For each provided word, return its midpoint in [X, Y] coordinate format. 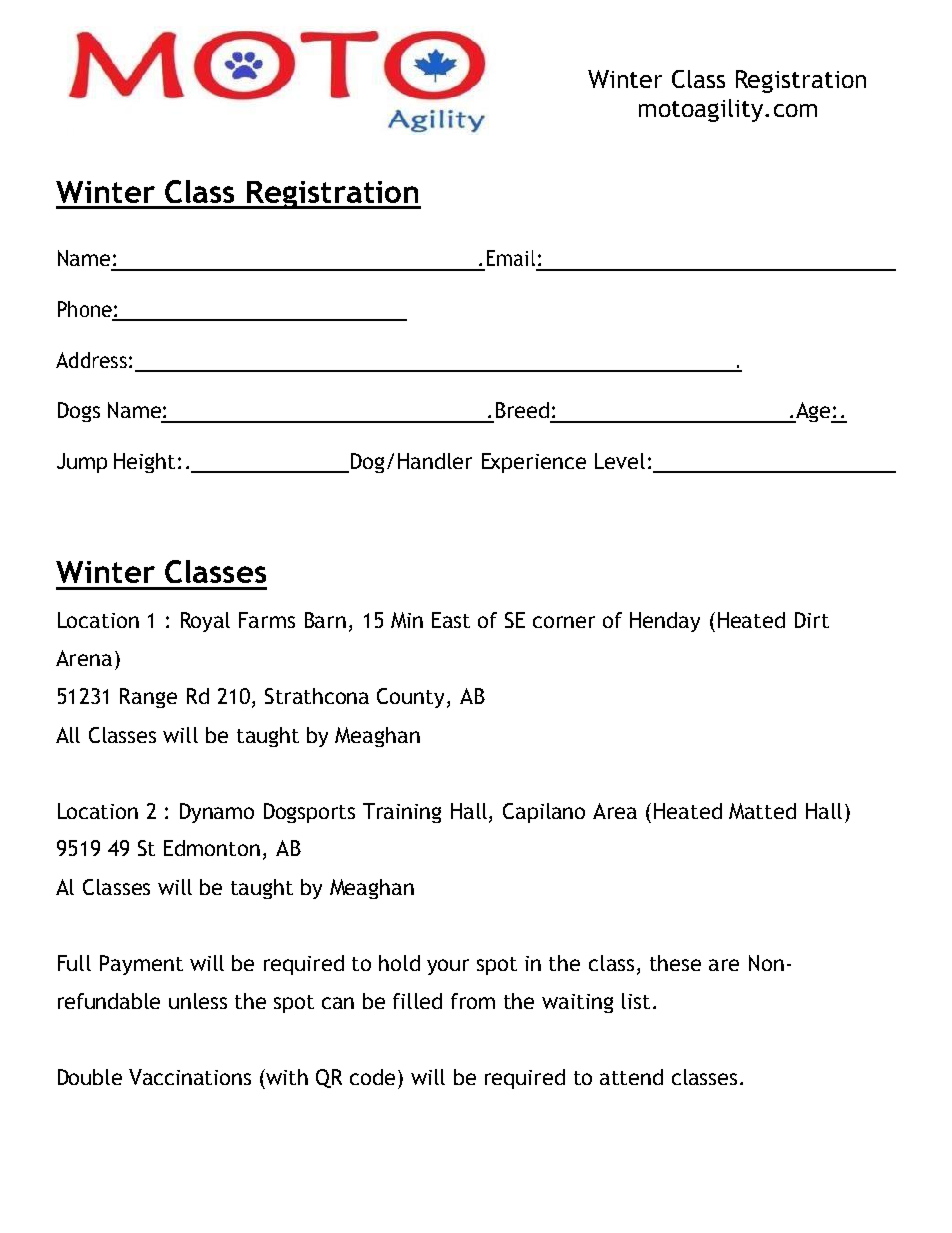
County [410, 698]
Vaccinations [190, 1077]
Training [402, 813]
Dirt [812, 620]
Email [511, 258]
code [374, 1077]
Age [813, 412]
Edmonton [212, 848]
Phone [86, 310]
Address [91, 360]
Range [148, 698]
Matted [762, 811]
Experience [534, 463]
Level [620, 461]
